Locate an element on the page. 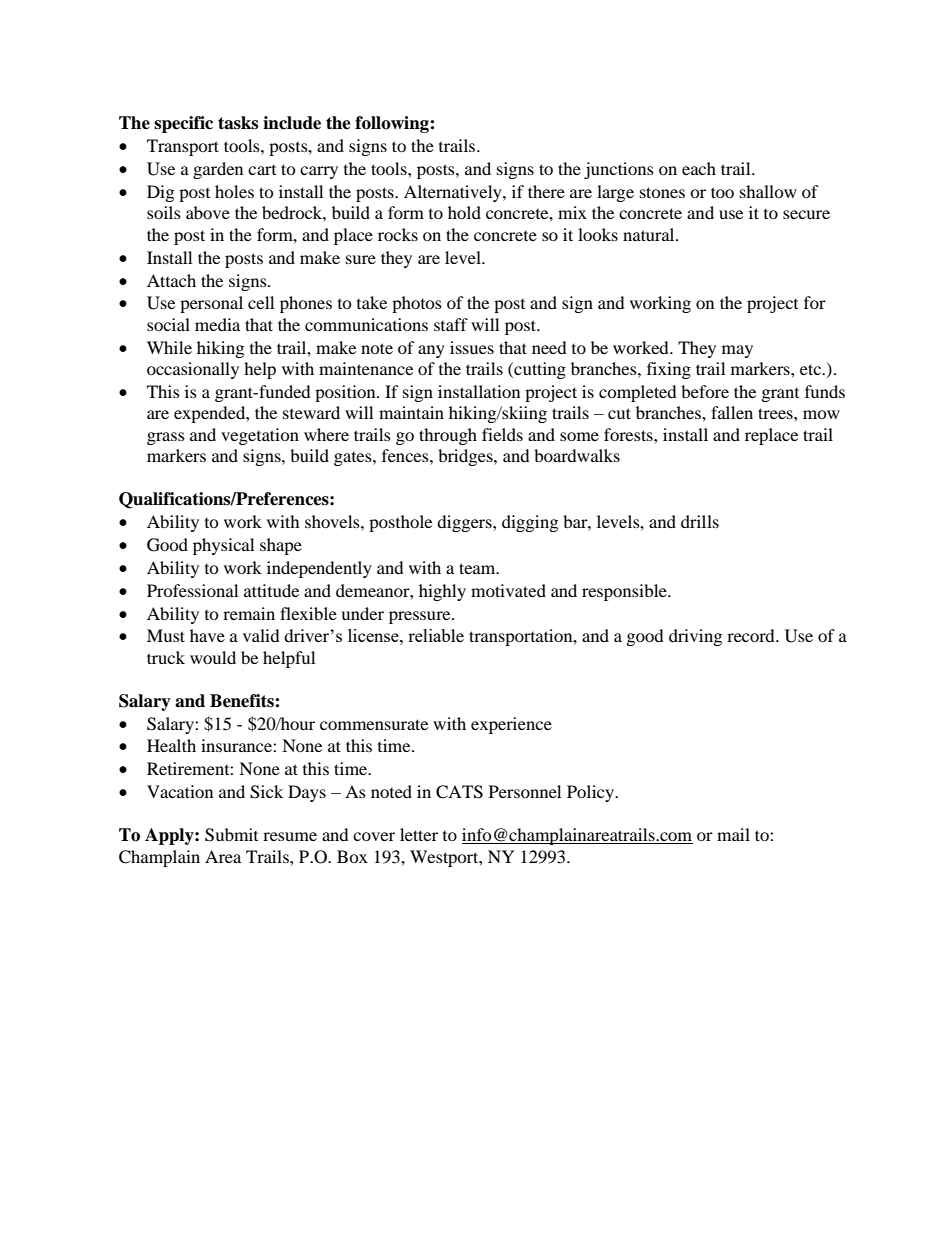 Image resolution: width=952 pixels, height=1233 pixels. Submit is located at coordinates (231, 835).
